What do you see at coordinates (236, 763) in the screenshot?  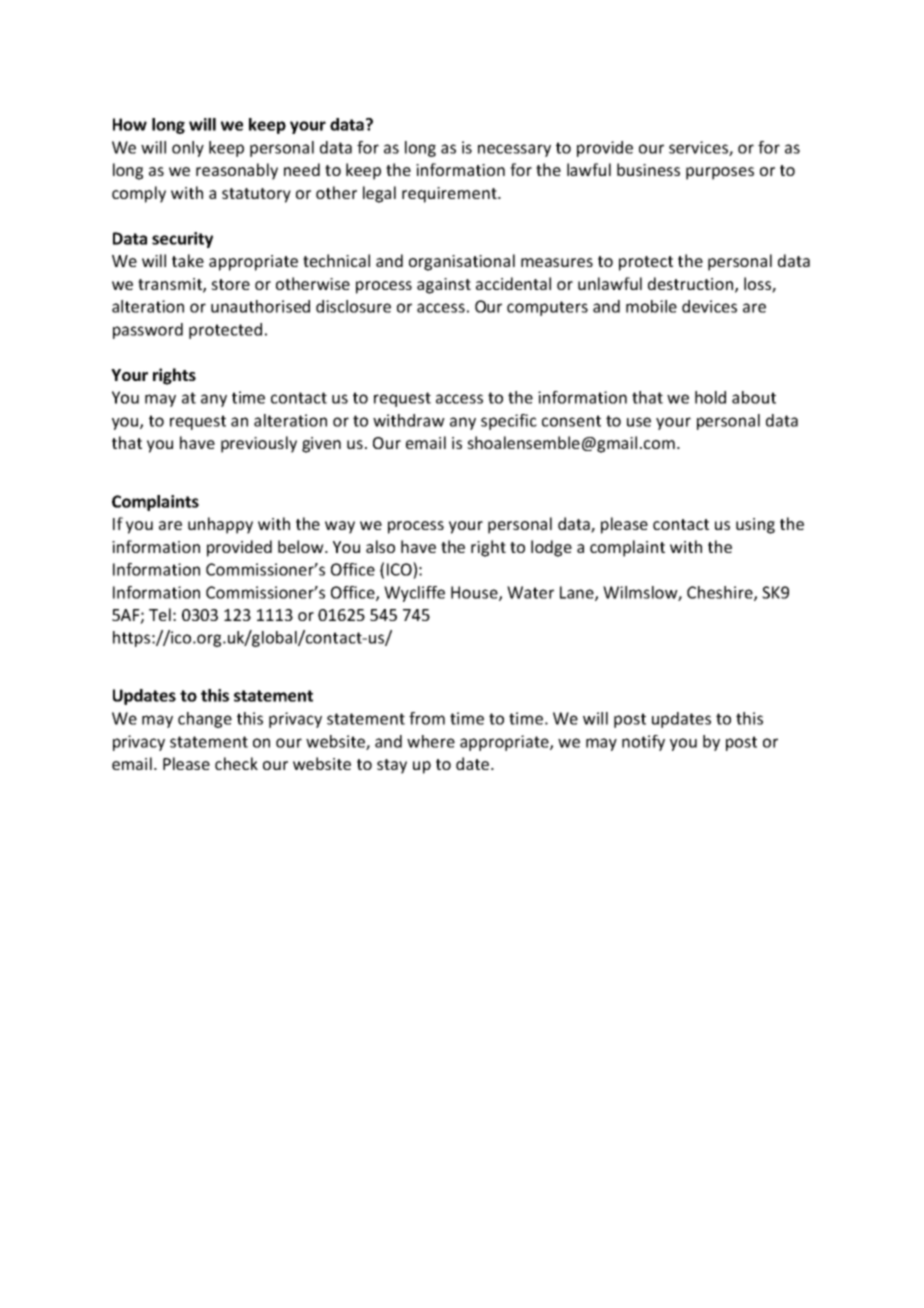 I see `check` at bounding box center [236, 763].
